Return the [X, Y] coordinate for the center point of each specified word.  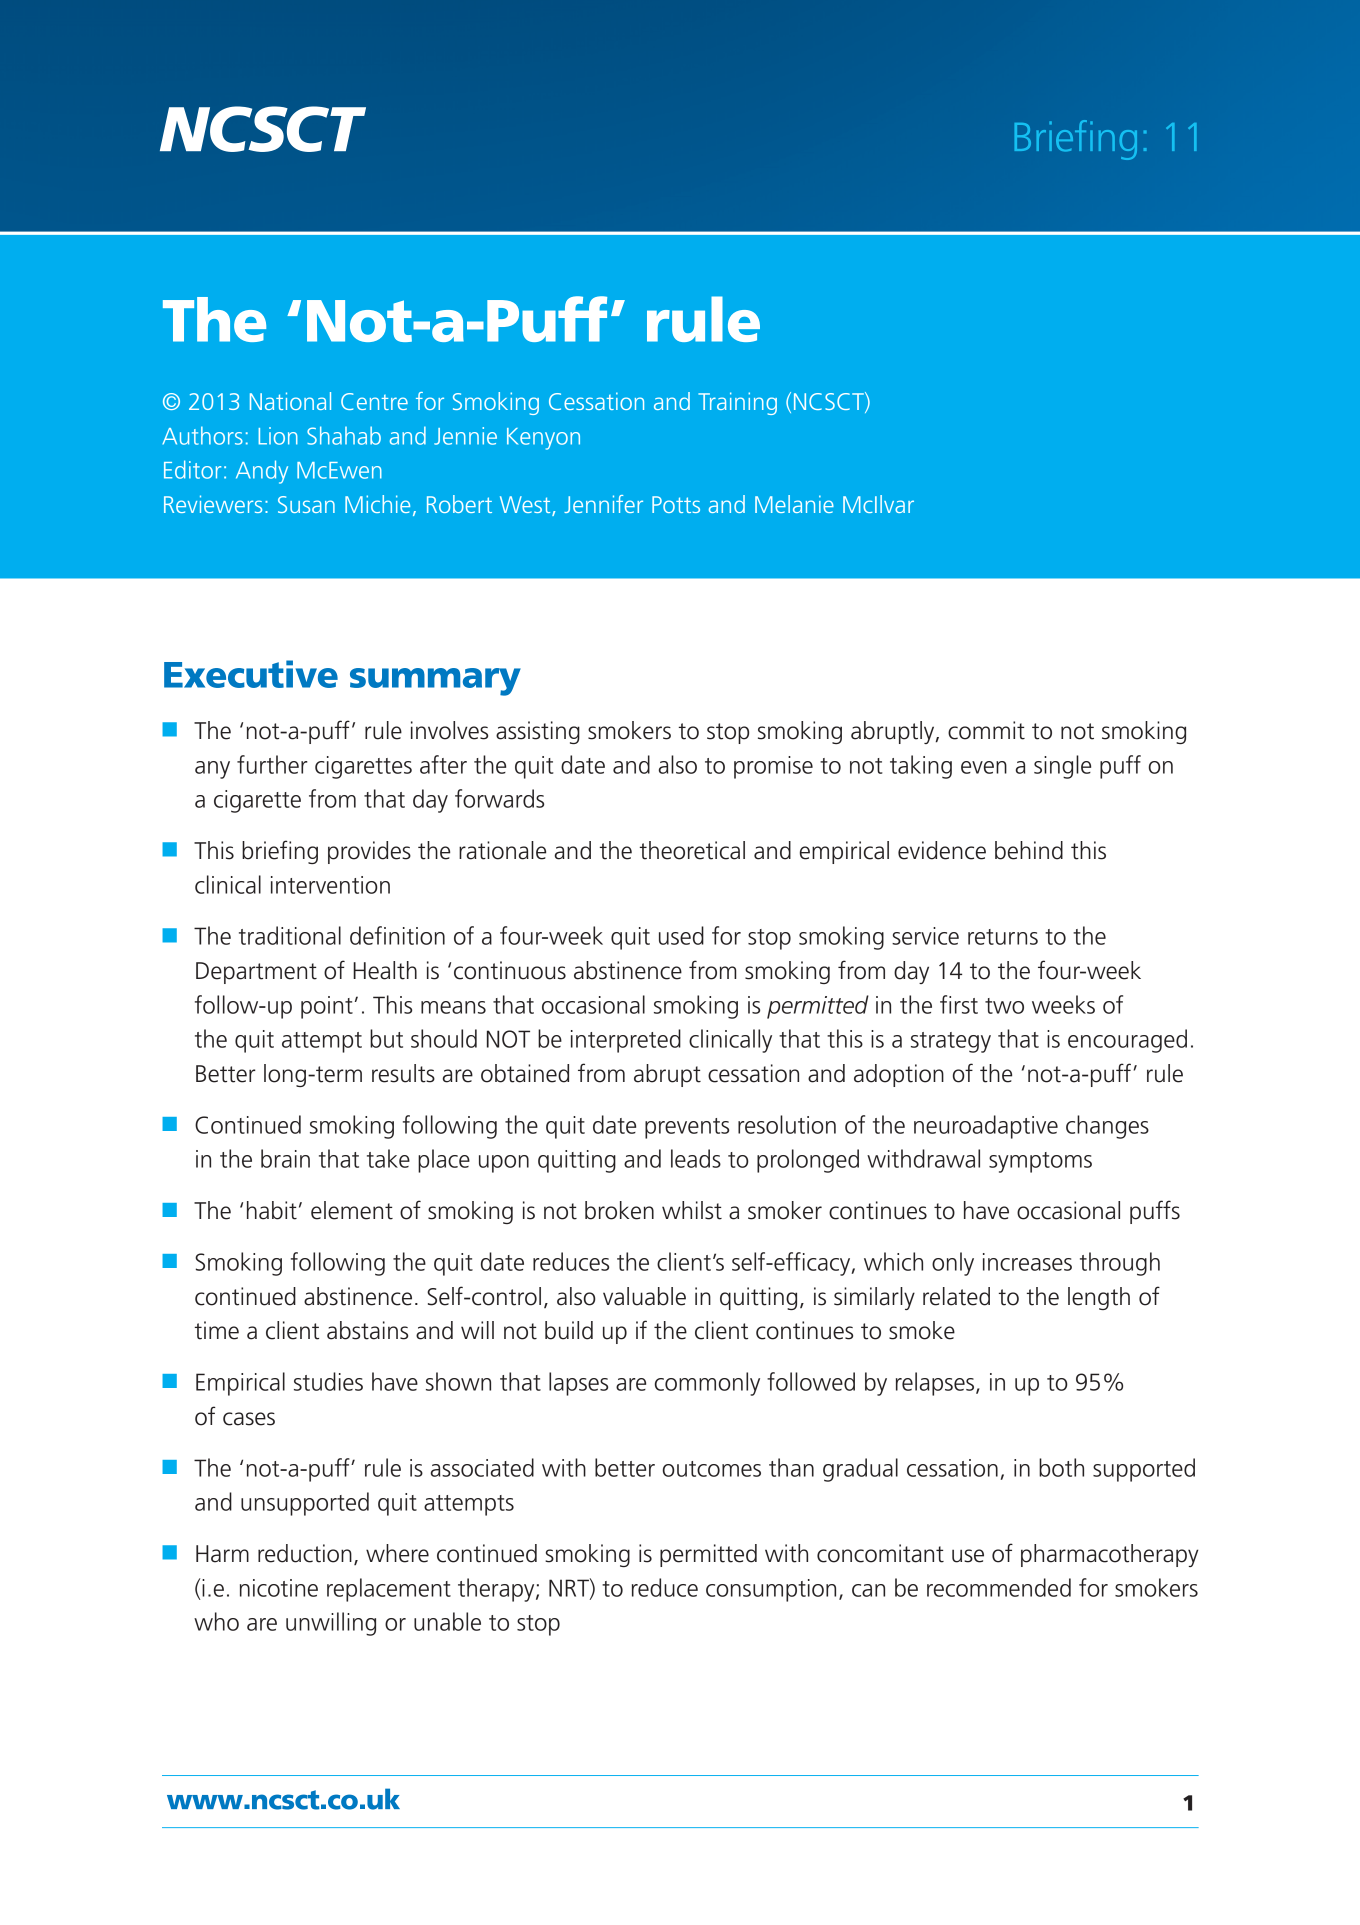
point [327, 1007]
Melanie [794, 504]
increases [1027, 1262]
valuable [644, 1296]
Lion [278, 436]
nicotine [279, 1588]
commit [986, 730]
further [272, 764]
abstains [367, 1330]
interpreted [626, 1041]
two [1004, 1006]
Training [737, 403]
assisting [538, 732]
